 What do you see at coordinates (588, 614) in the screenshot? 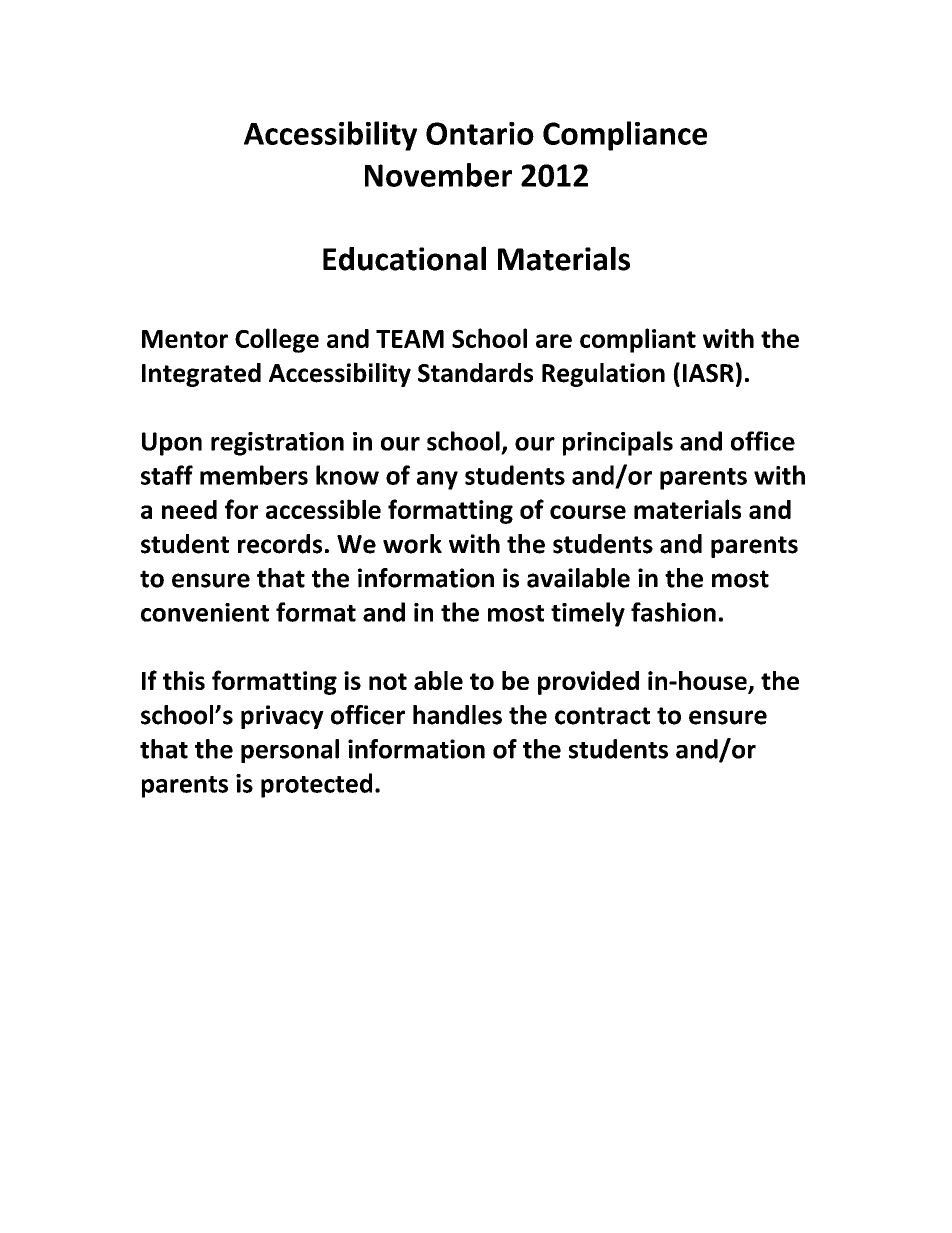
I see `timely` at bounding box center [588, 614].
